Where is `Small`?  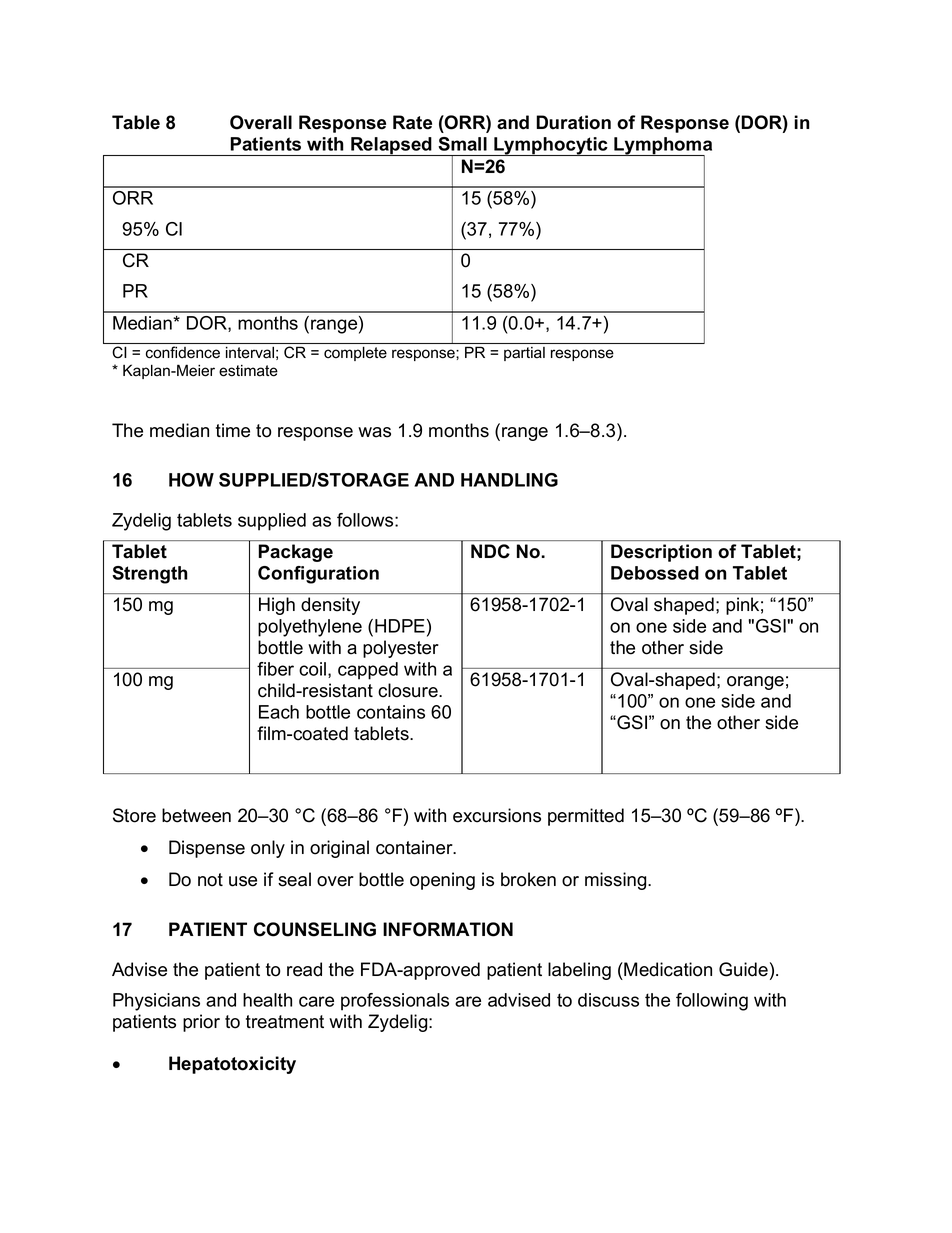 Small is located at coordinates (463, 144).
